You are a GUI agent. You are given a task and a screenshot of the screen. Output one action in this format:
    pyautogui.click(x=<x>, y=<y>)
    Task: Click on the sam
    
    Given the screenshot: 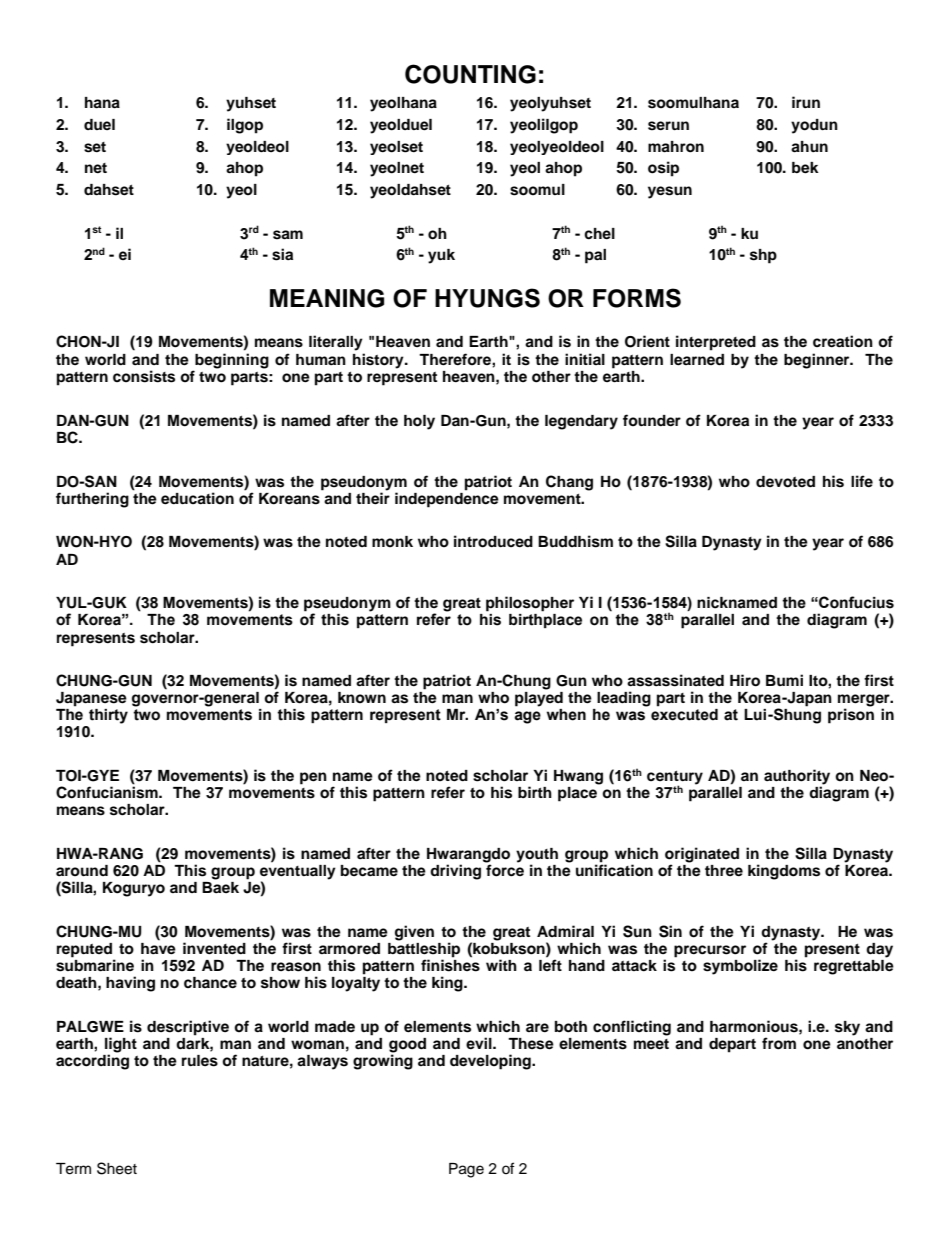 What is the action you would take?
    pyautogui.click(x=288, y=235)
